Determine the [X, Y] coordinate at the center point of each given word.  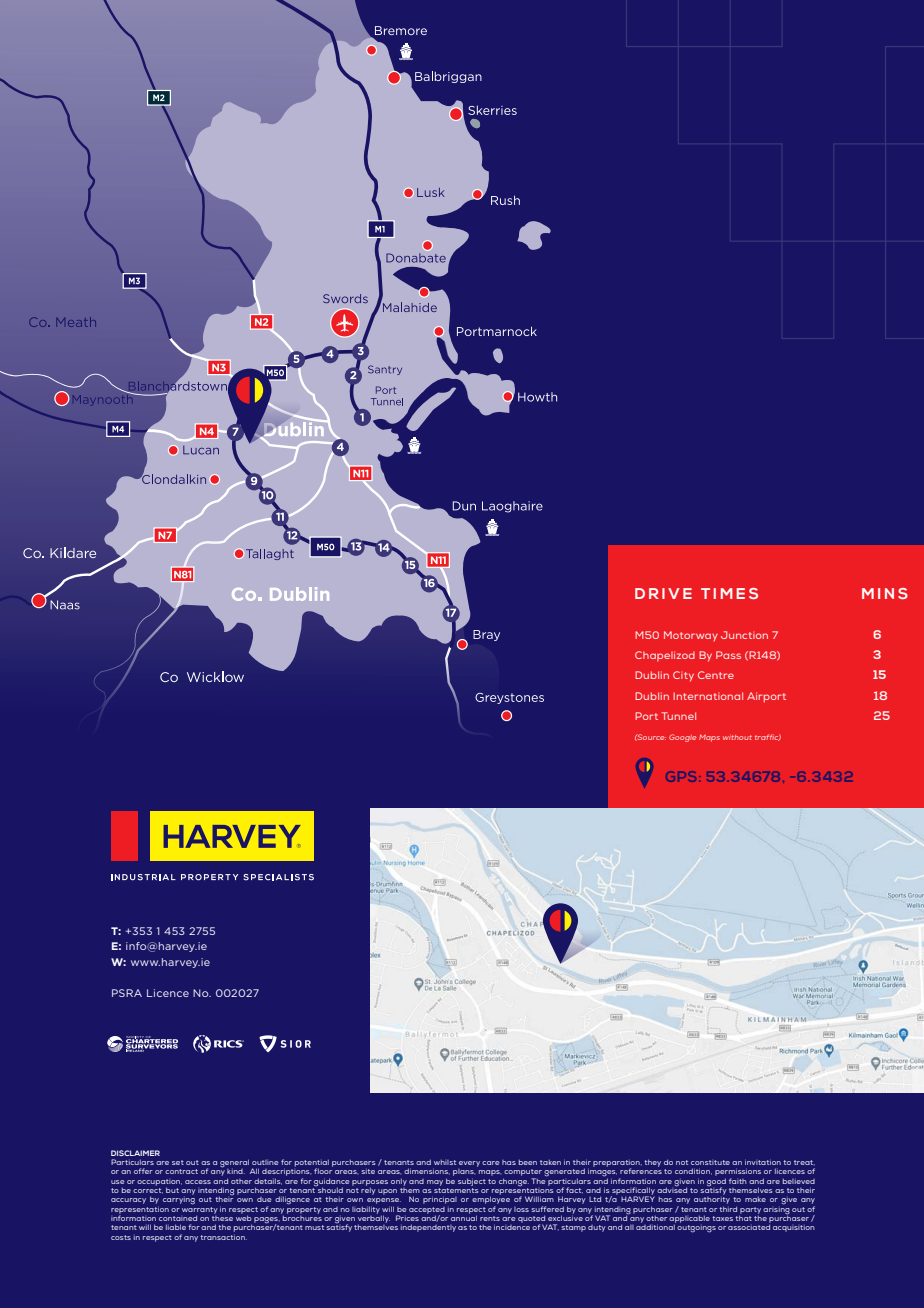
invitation [763, 1162]
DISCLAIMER [135, 1153]
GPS [683, 776]
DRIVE [663, 593]
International [708, 696]
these [222, 1217]
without [737, 737]
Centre [716, 675]
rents [490, 1218]
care [491, 1163]
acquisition [794, 1228]
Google [682, 738]
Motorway [691, 636]
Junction [744, 635]
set [178, 1162]
